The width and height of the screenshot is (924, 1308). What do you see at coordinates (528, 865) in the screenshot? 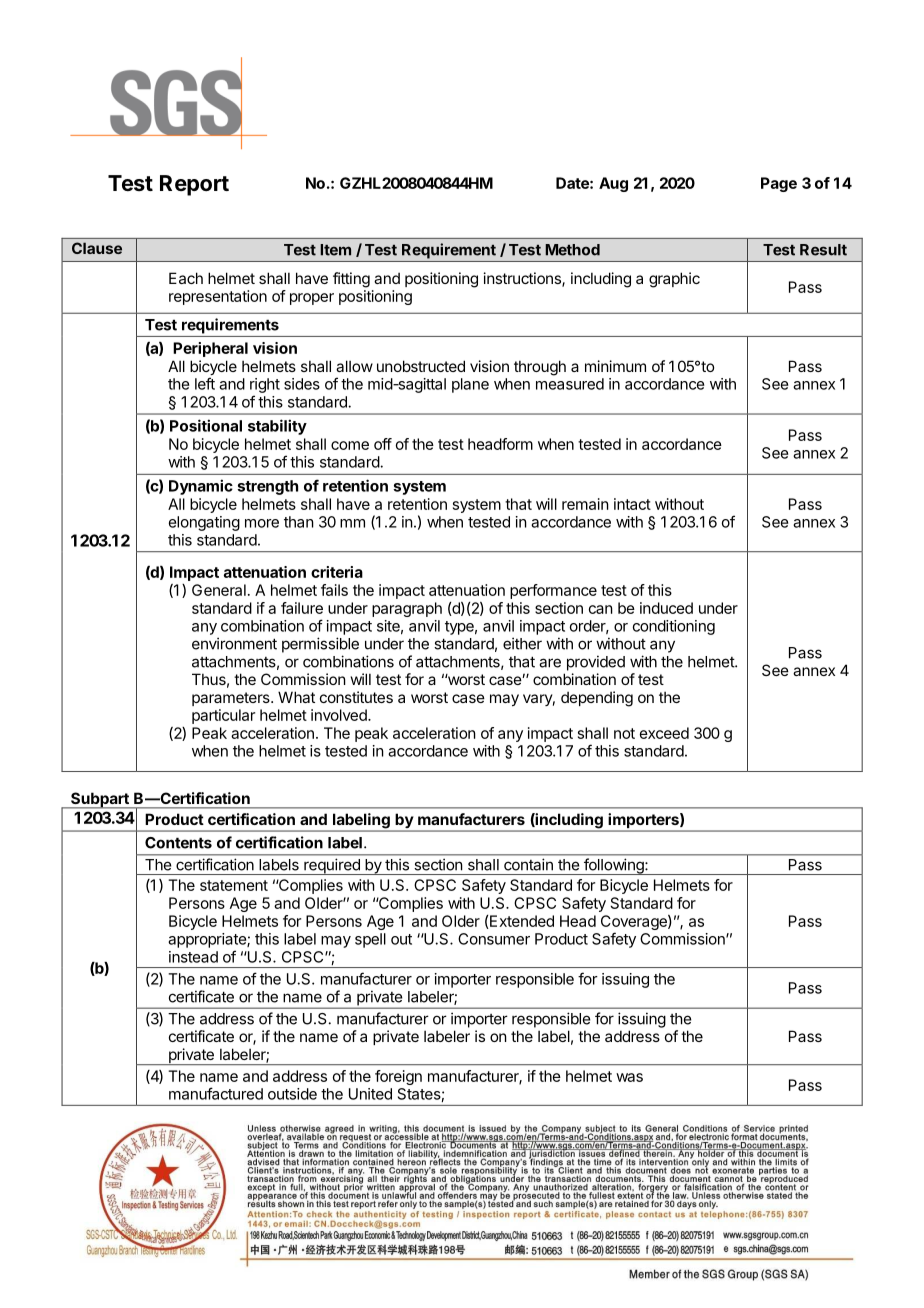
I see `contain` at bounding box center [528, 865].
